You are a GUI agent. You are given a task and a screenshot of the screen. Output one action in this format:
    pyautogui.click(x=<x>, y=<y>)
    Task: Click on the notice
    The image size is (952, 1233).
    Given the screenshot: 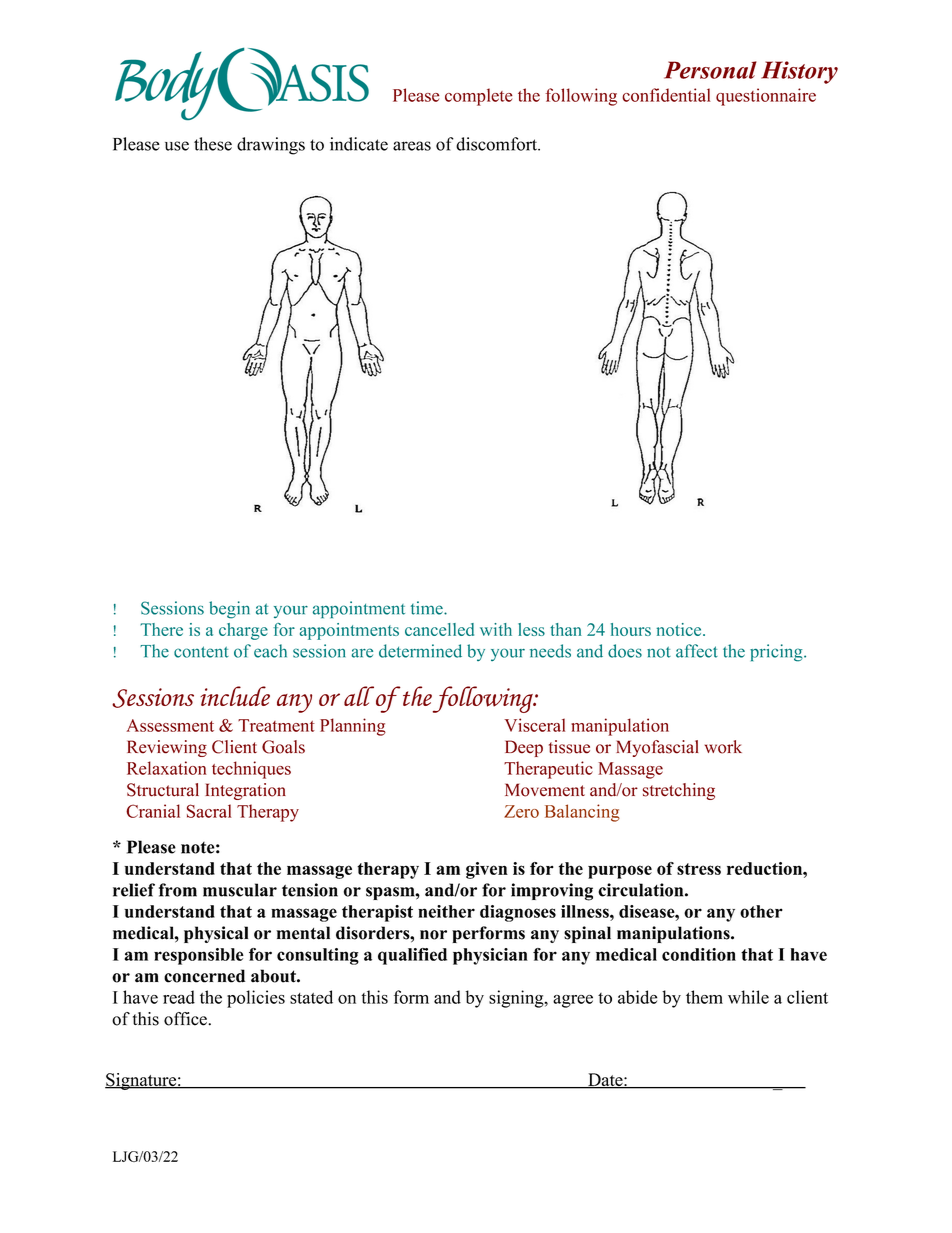 What is the action you would take?
    pyautogui.click(x=680, y=629)
